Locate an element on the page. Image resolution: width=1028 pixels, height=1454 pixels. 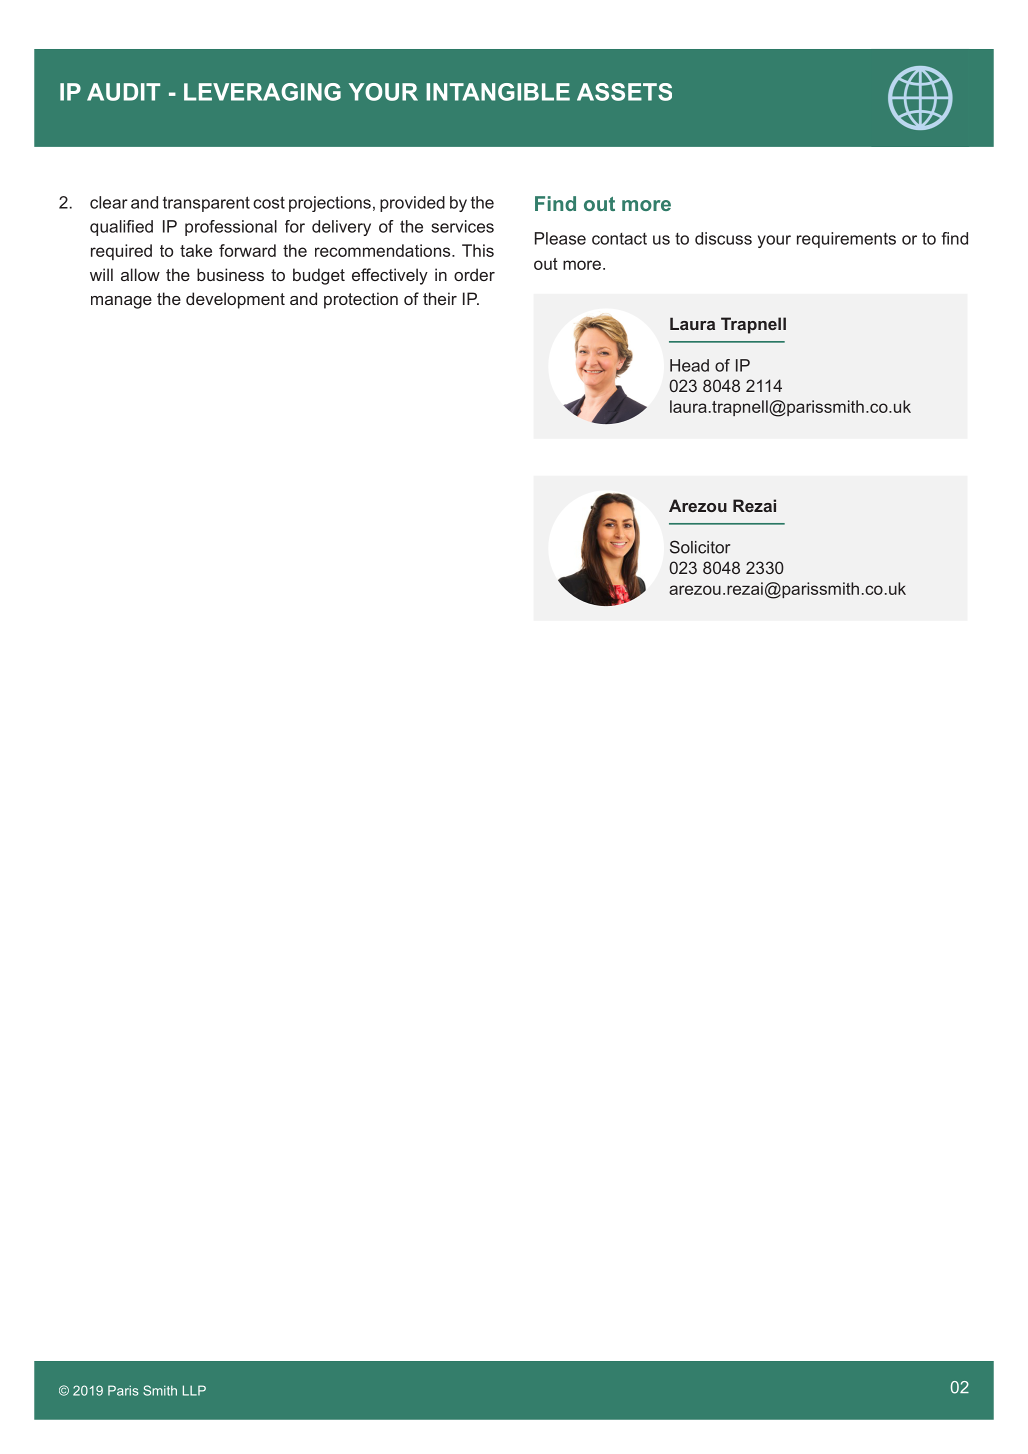
Solicitor is located at coordinates (700, 547).
